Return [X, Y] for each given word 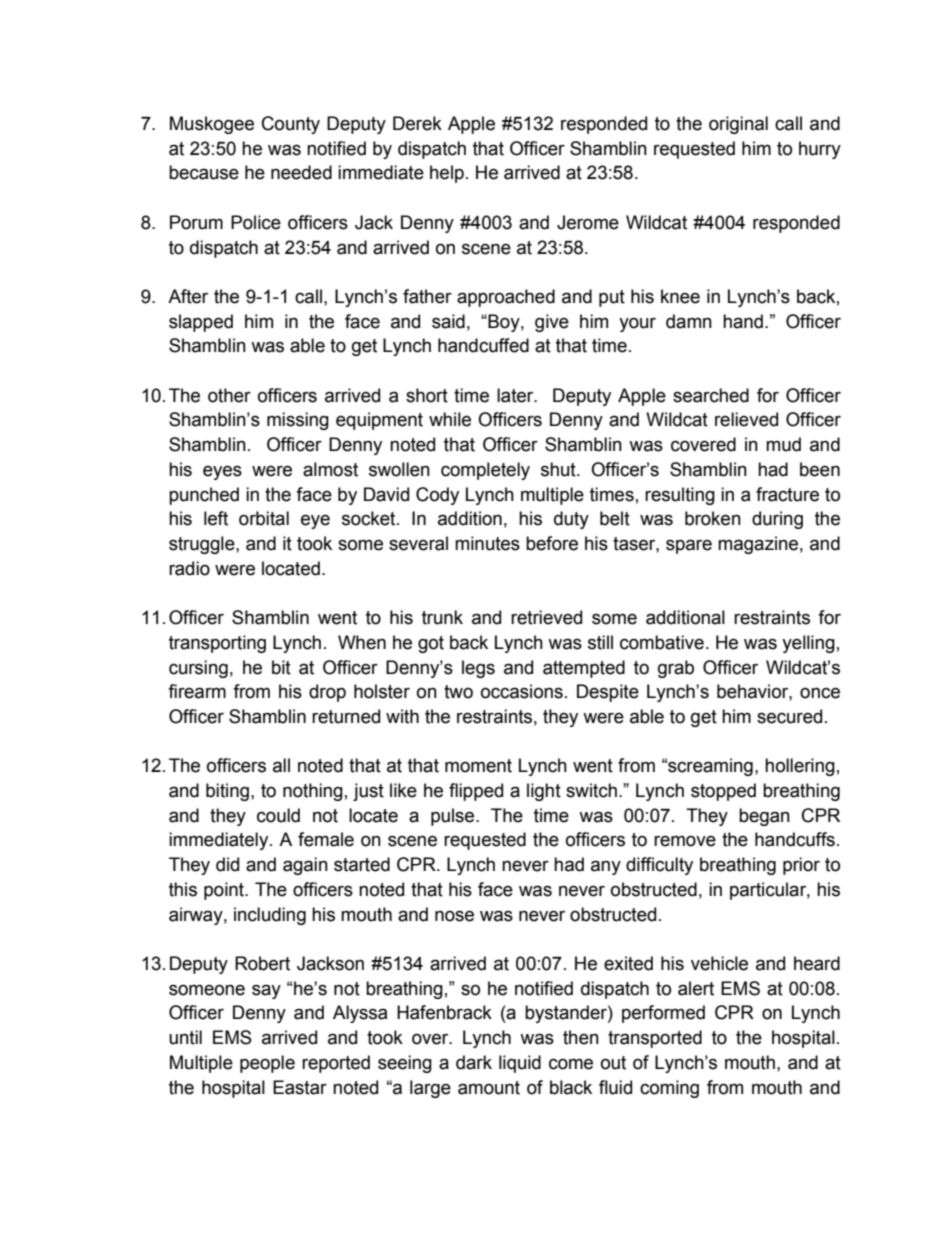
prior [801, 866]
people [267, 1064]
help [447, 174]
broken [713, 518]
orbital [264, 518]
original [738, 125]
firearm [197, 691]
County [291, 125]
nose [454, 916]
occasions [522, 691]
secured [789, 716]
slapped [201, 323]
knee [680, 296]
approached [506, 298]
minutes [487, 543]
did [227, 864]
